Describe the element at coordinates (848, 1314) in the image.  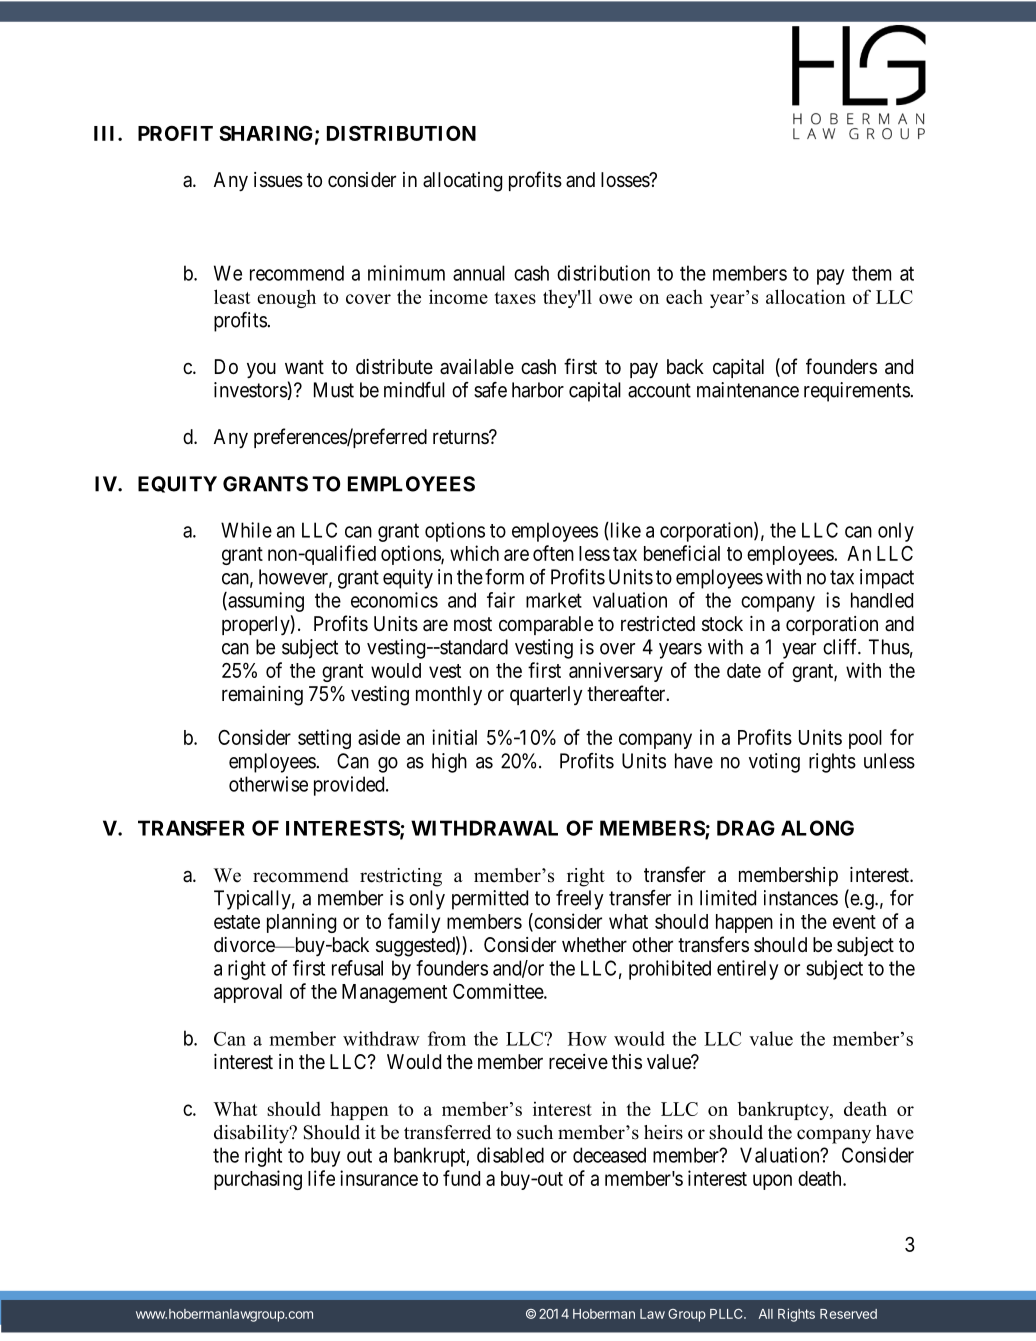
I see `Reserved` at that location.
